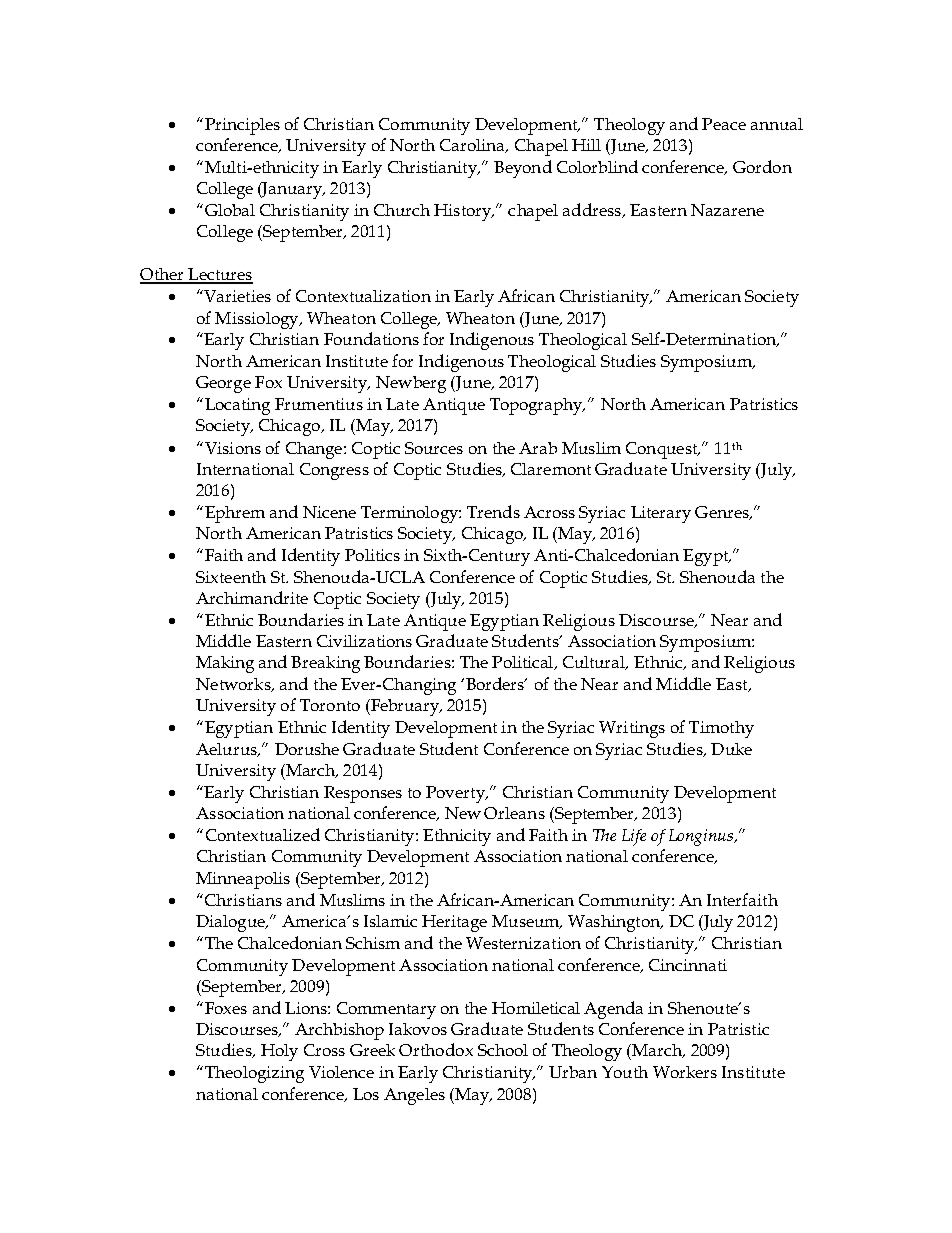 The height and width of the image is (1233, 952). I want to click on Conquest, so click(663, 450).
